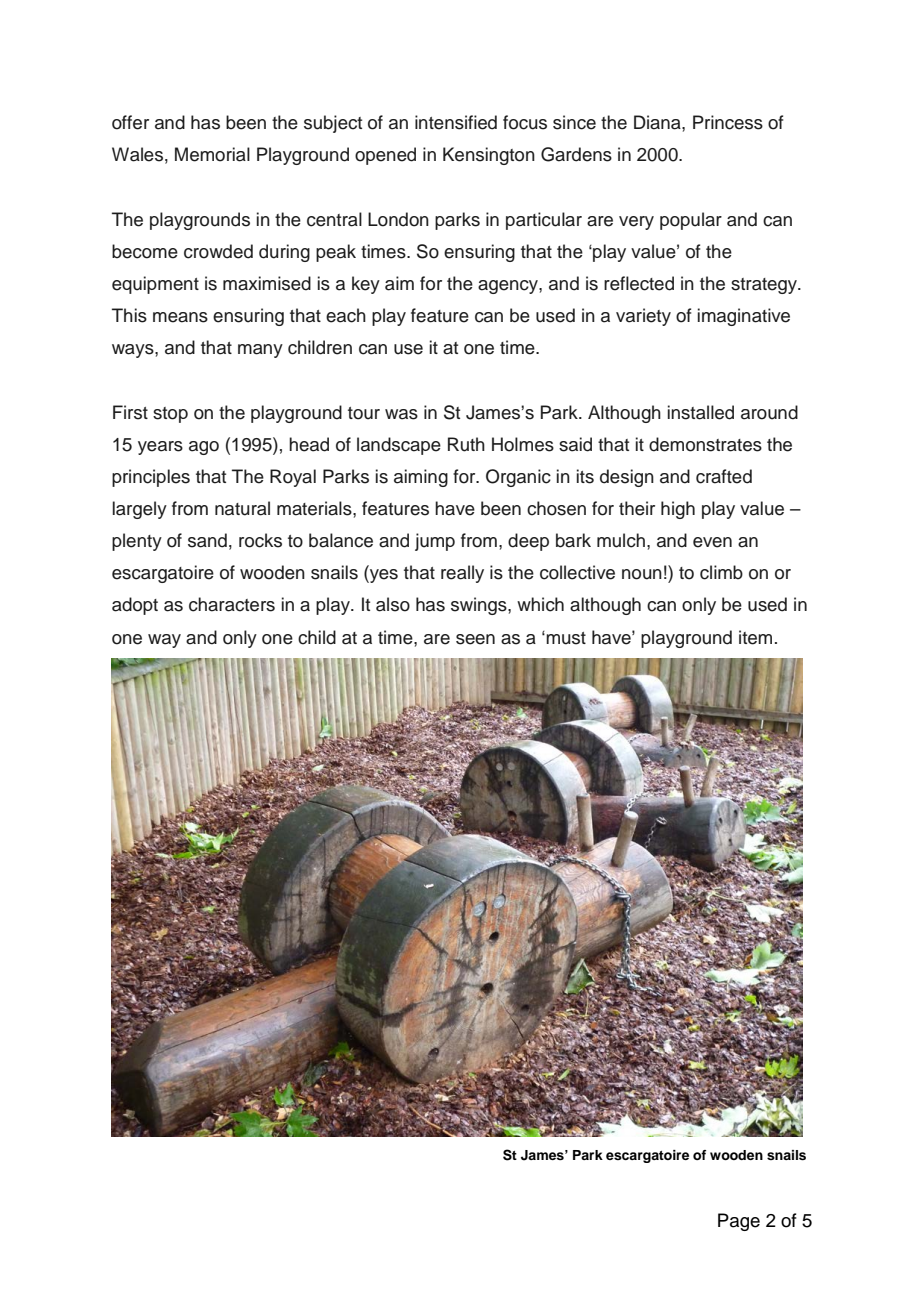 The height and width of the document is (1308, 924). I want to click on item, so click(755, 637).
